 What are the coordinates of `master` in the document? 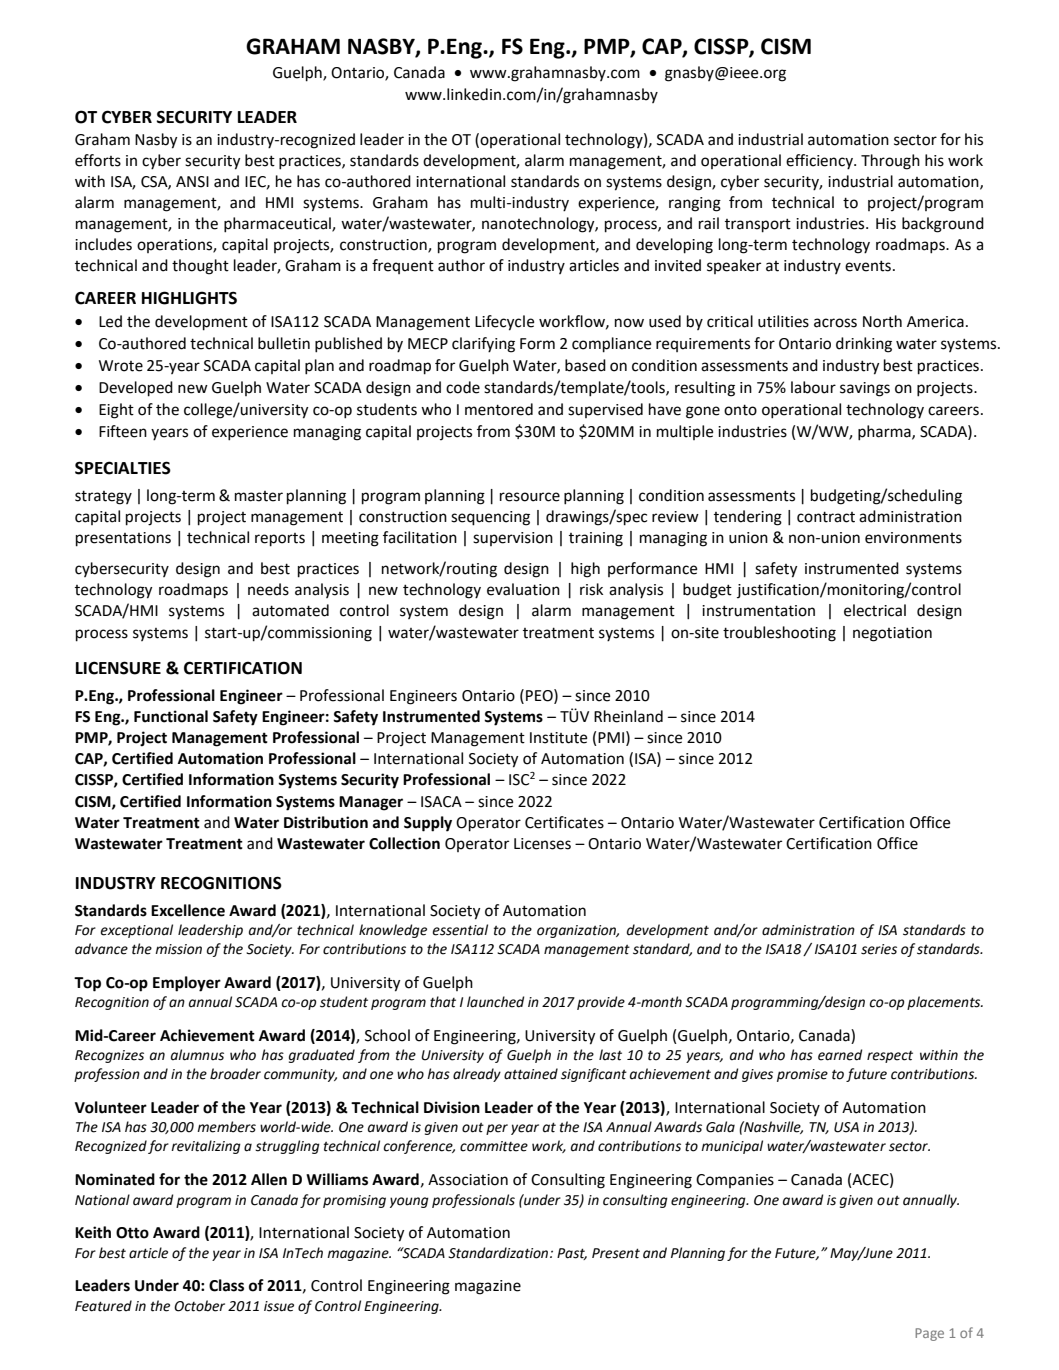 It's located at (259, 496).
